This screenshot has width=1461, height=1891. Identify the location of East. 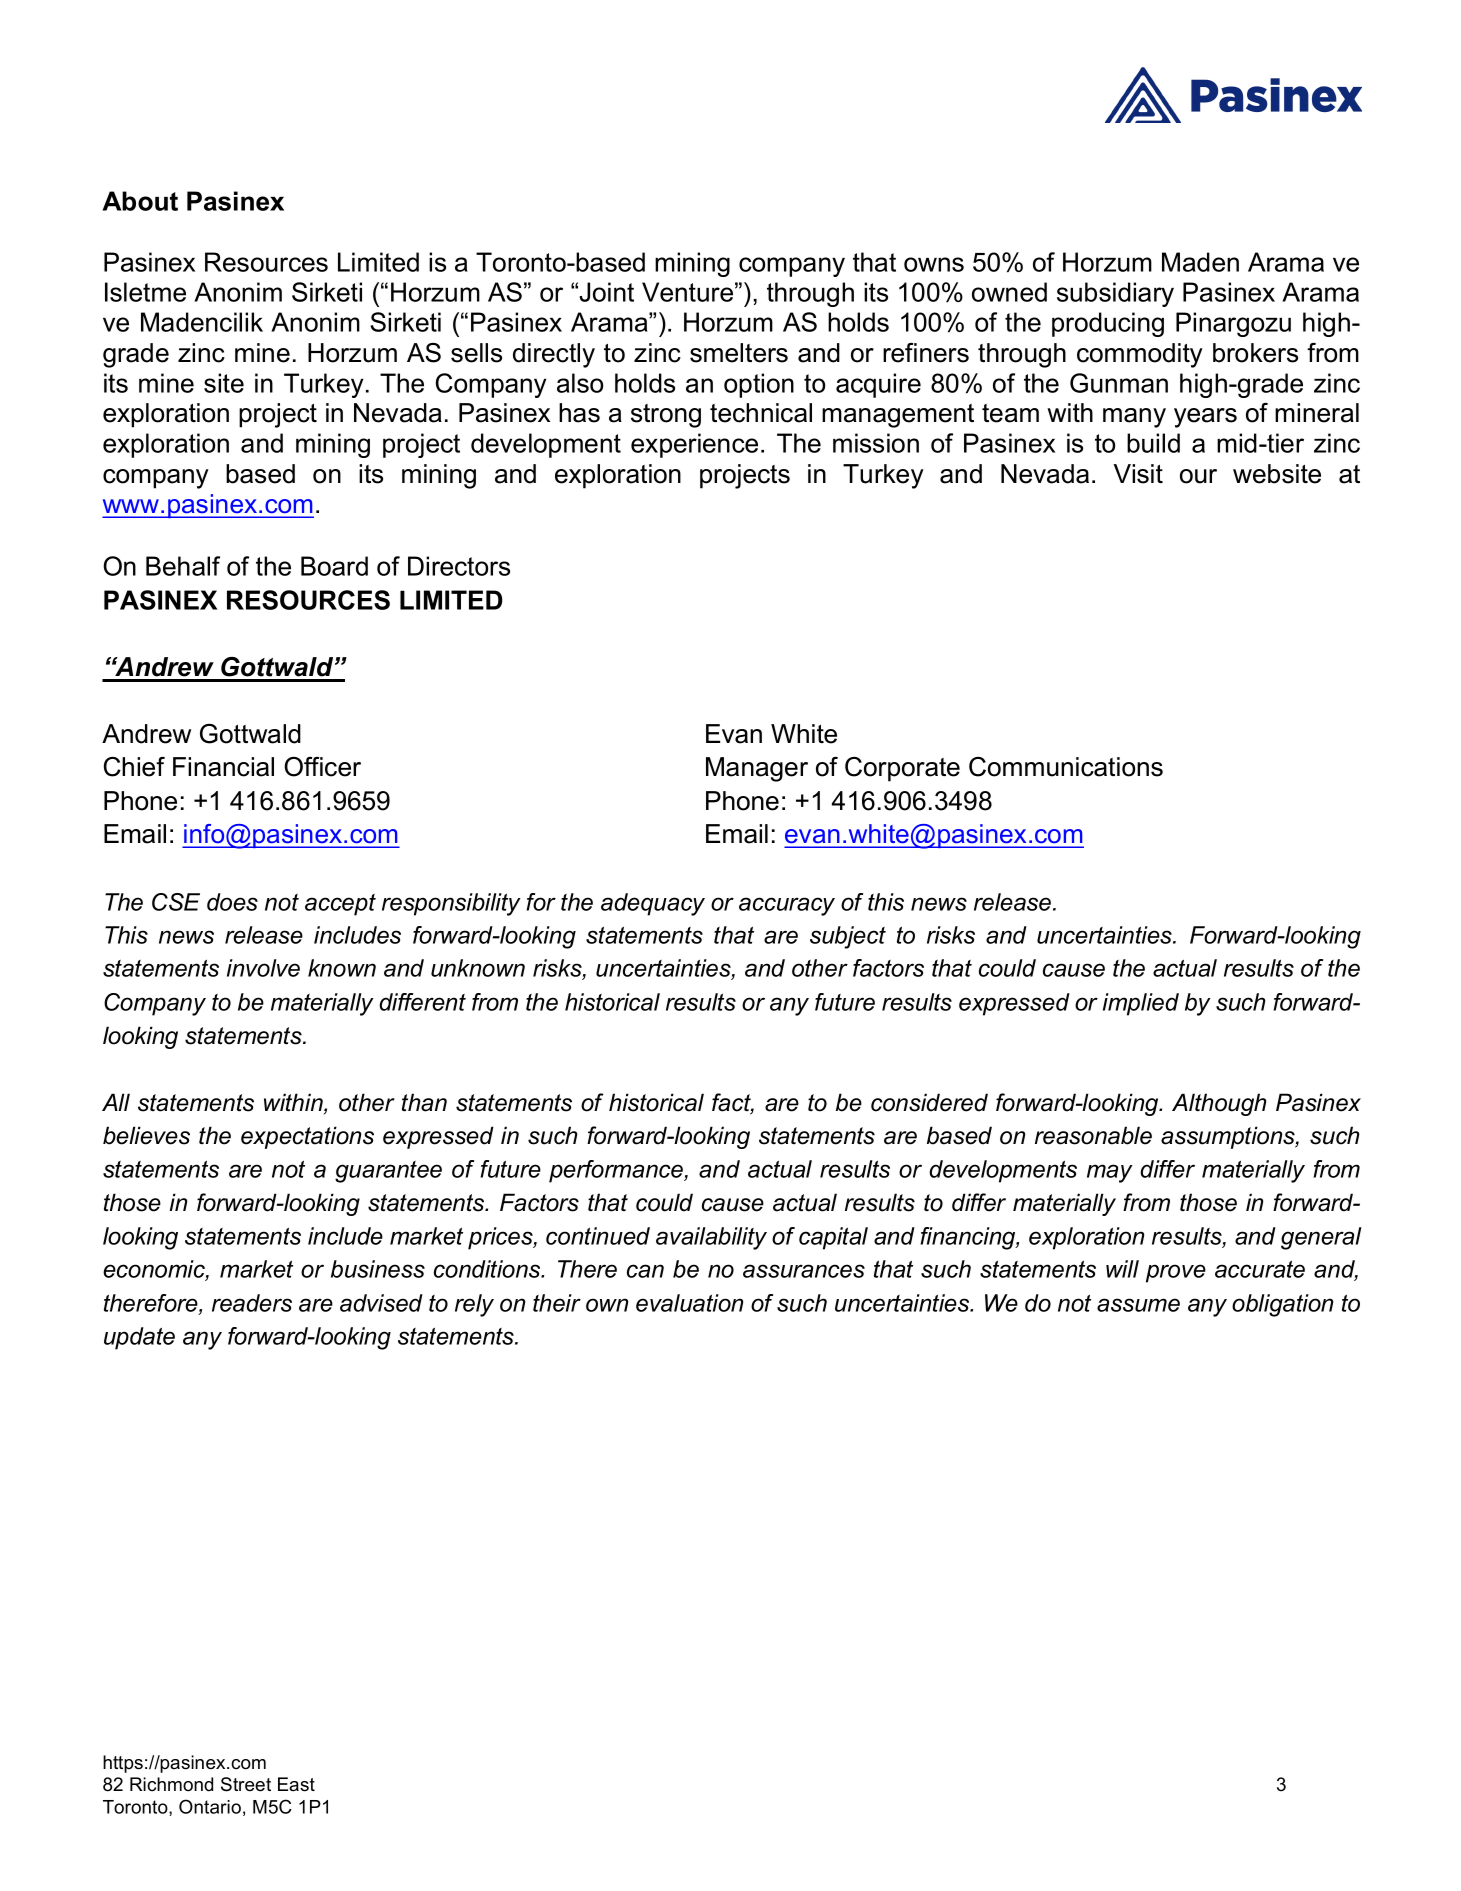
(296, 1784).
